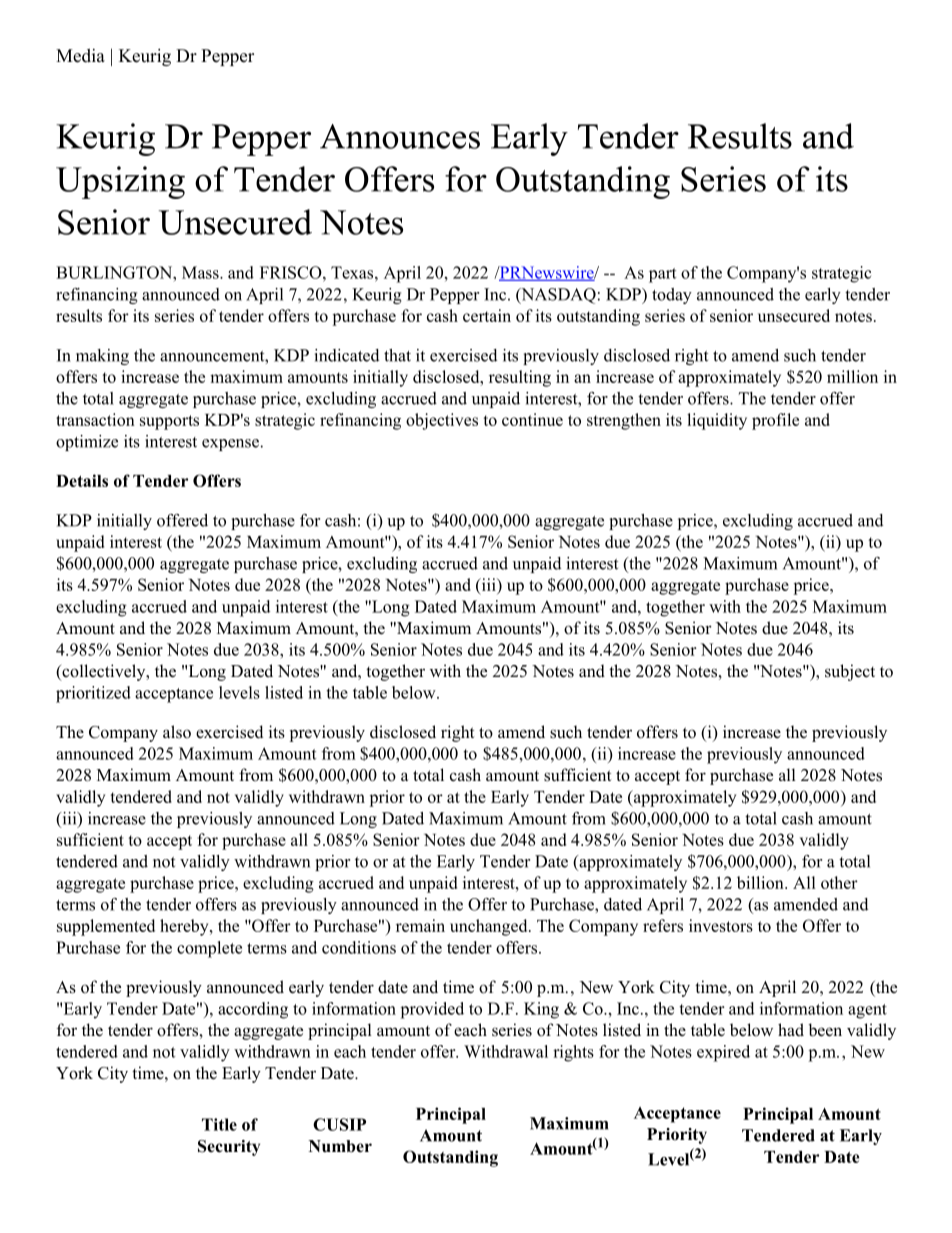 This document has width=952, height=1233. I want to click on unchanged, so click(490, 927).
